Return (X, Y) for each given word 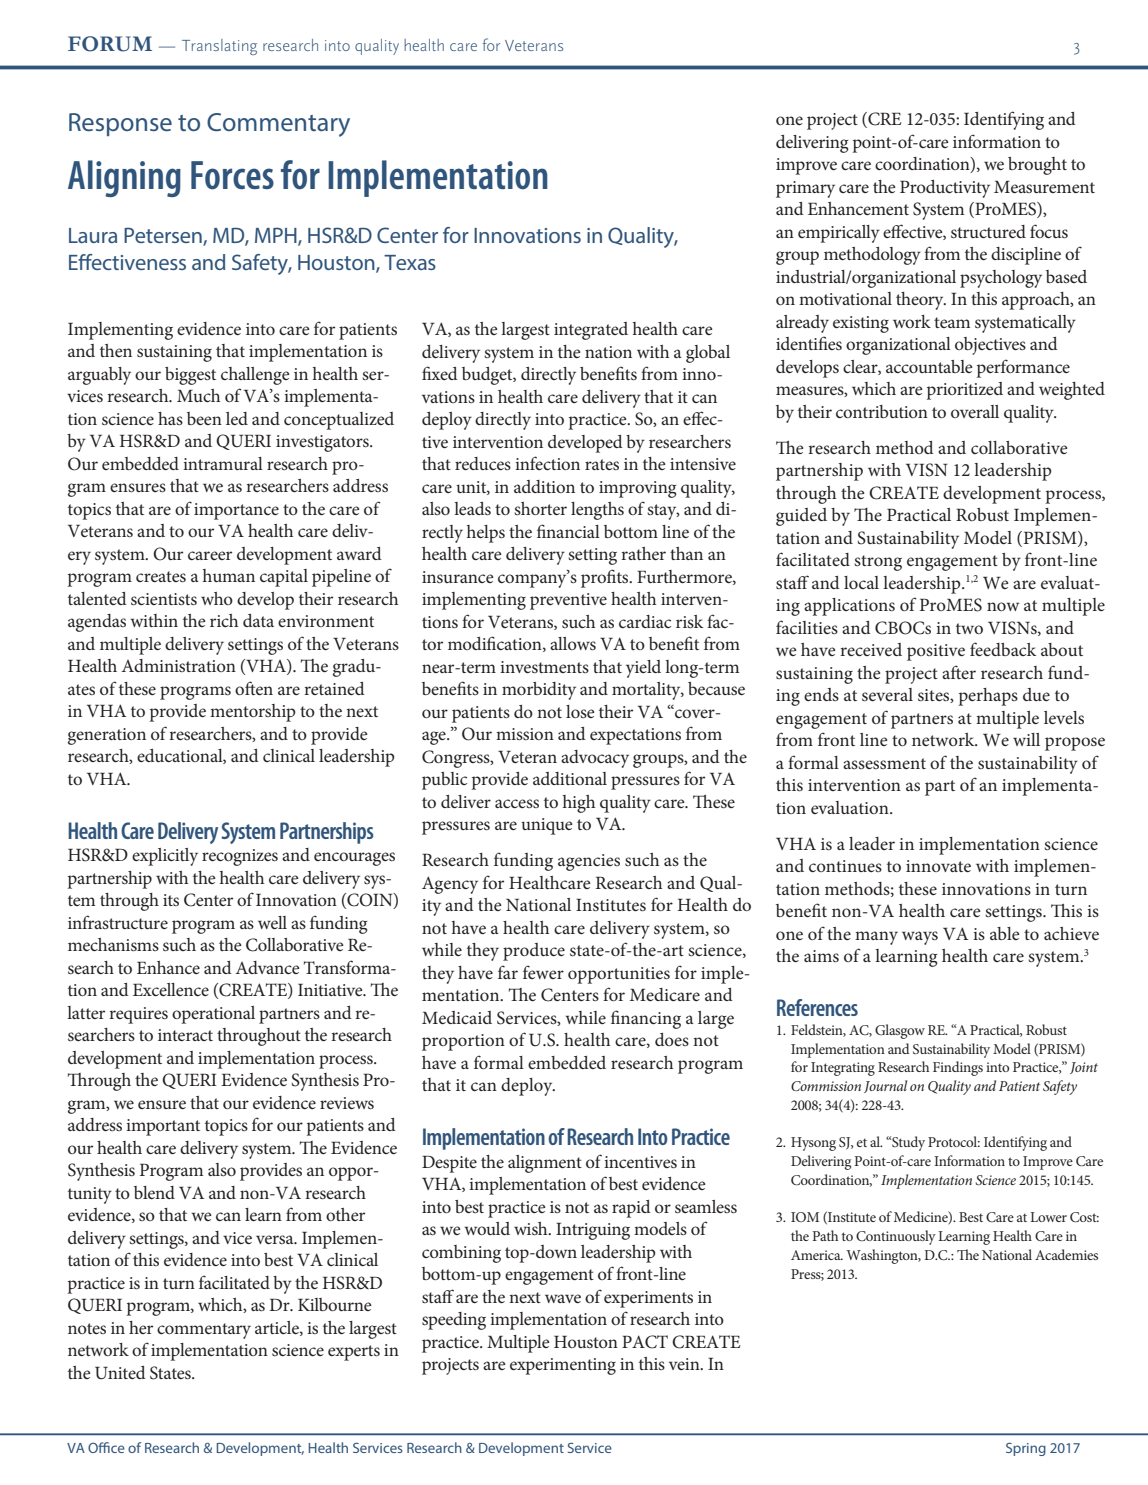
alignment (545, 1164)
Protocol (954, 1141)
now (1003, 606)
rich (224, 620)
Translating (219, 47)
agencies (589, 862)
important (163, 1127)
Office (106, 1447)
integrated (591, 331)
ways (920, 938)
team (952, 322)
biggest (190, 376)
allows (573, 643)
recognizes (240, 857)
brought (1037, 166)
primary (805, 189)
